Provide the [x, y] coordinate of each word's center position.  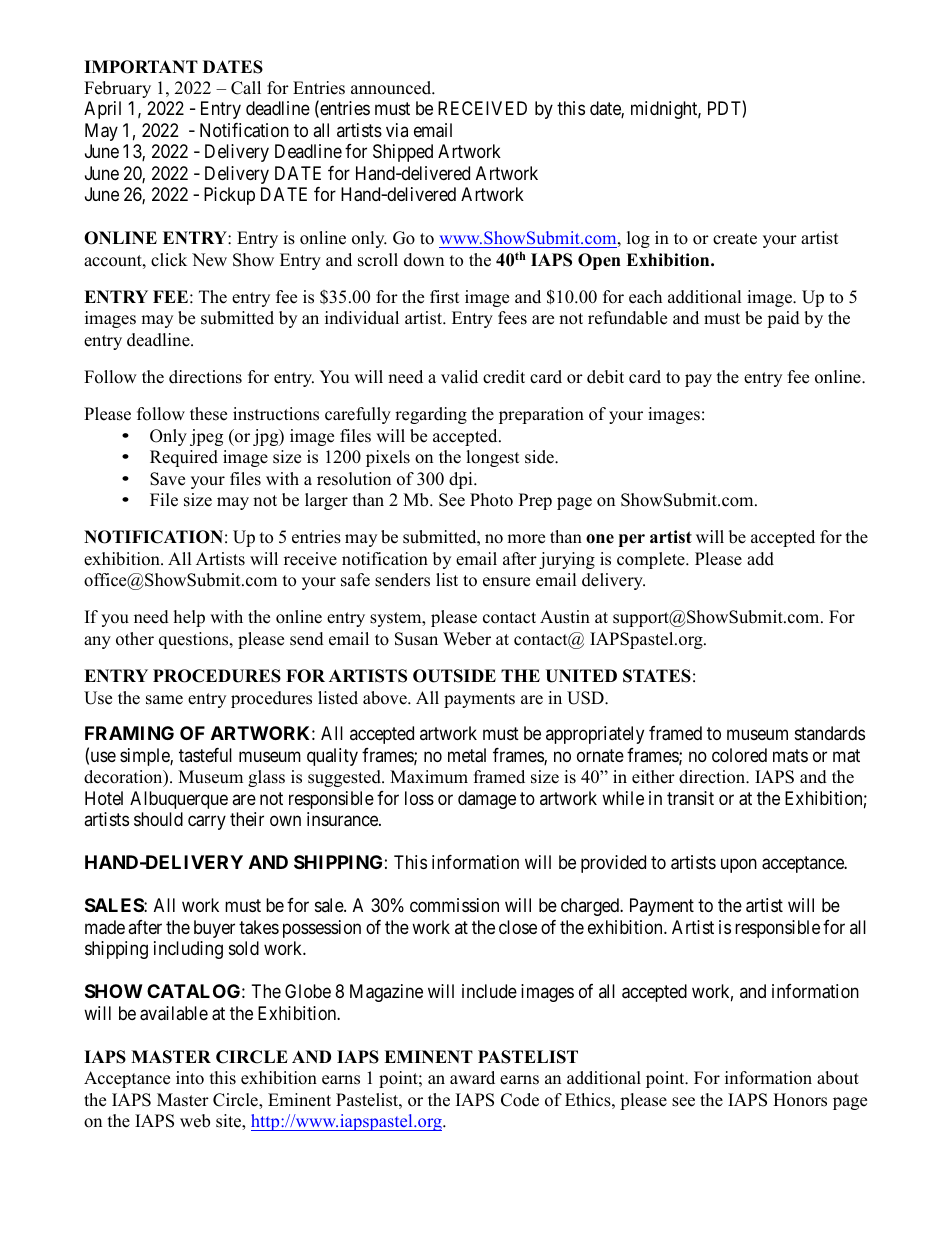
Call [246, 88]
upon [739, 866]
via [397, 130]
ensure [506, 582]
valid [459, 377]
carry [207, 823]
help [189, 618]
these [208, 414]
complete [652, 560]
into [190, 1078]
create [735, 239]
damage [487, 800]
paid [783, 319]
